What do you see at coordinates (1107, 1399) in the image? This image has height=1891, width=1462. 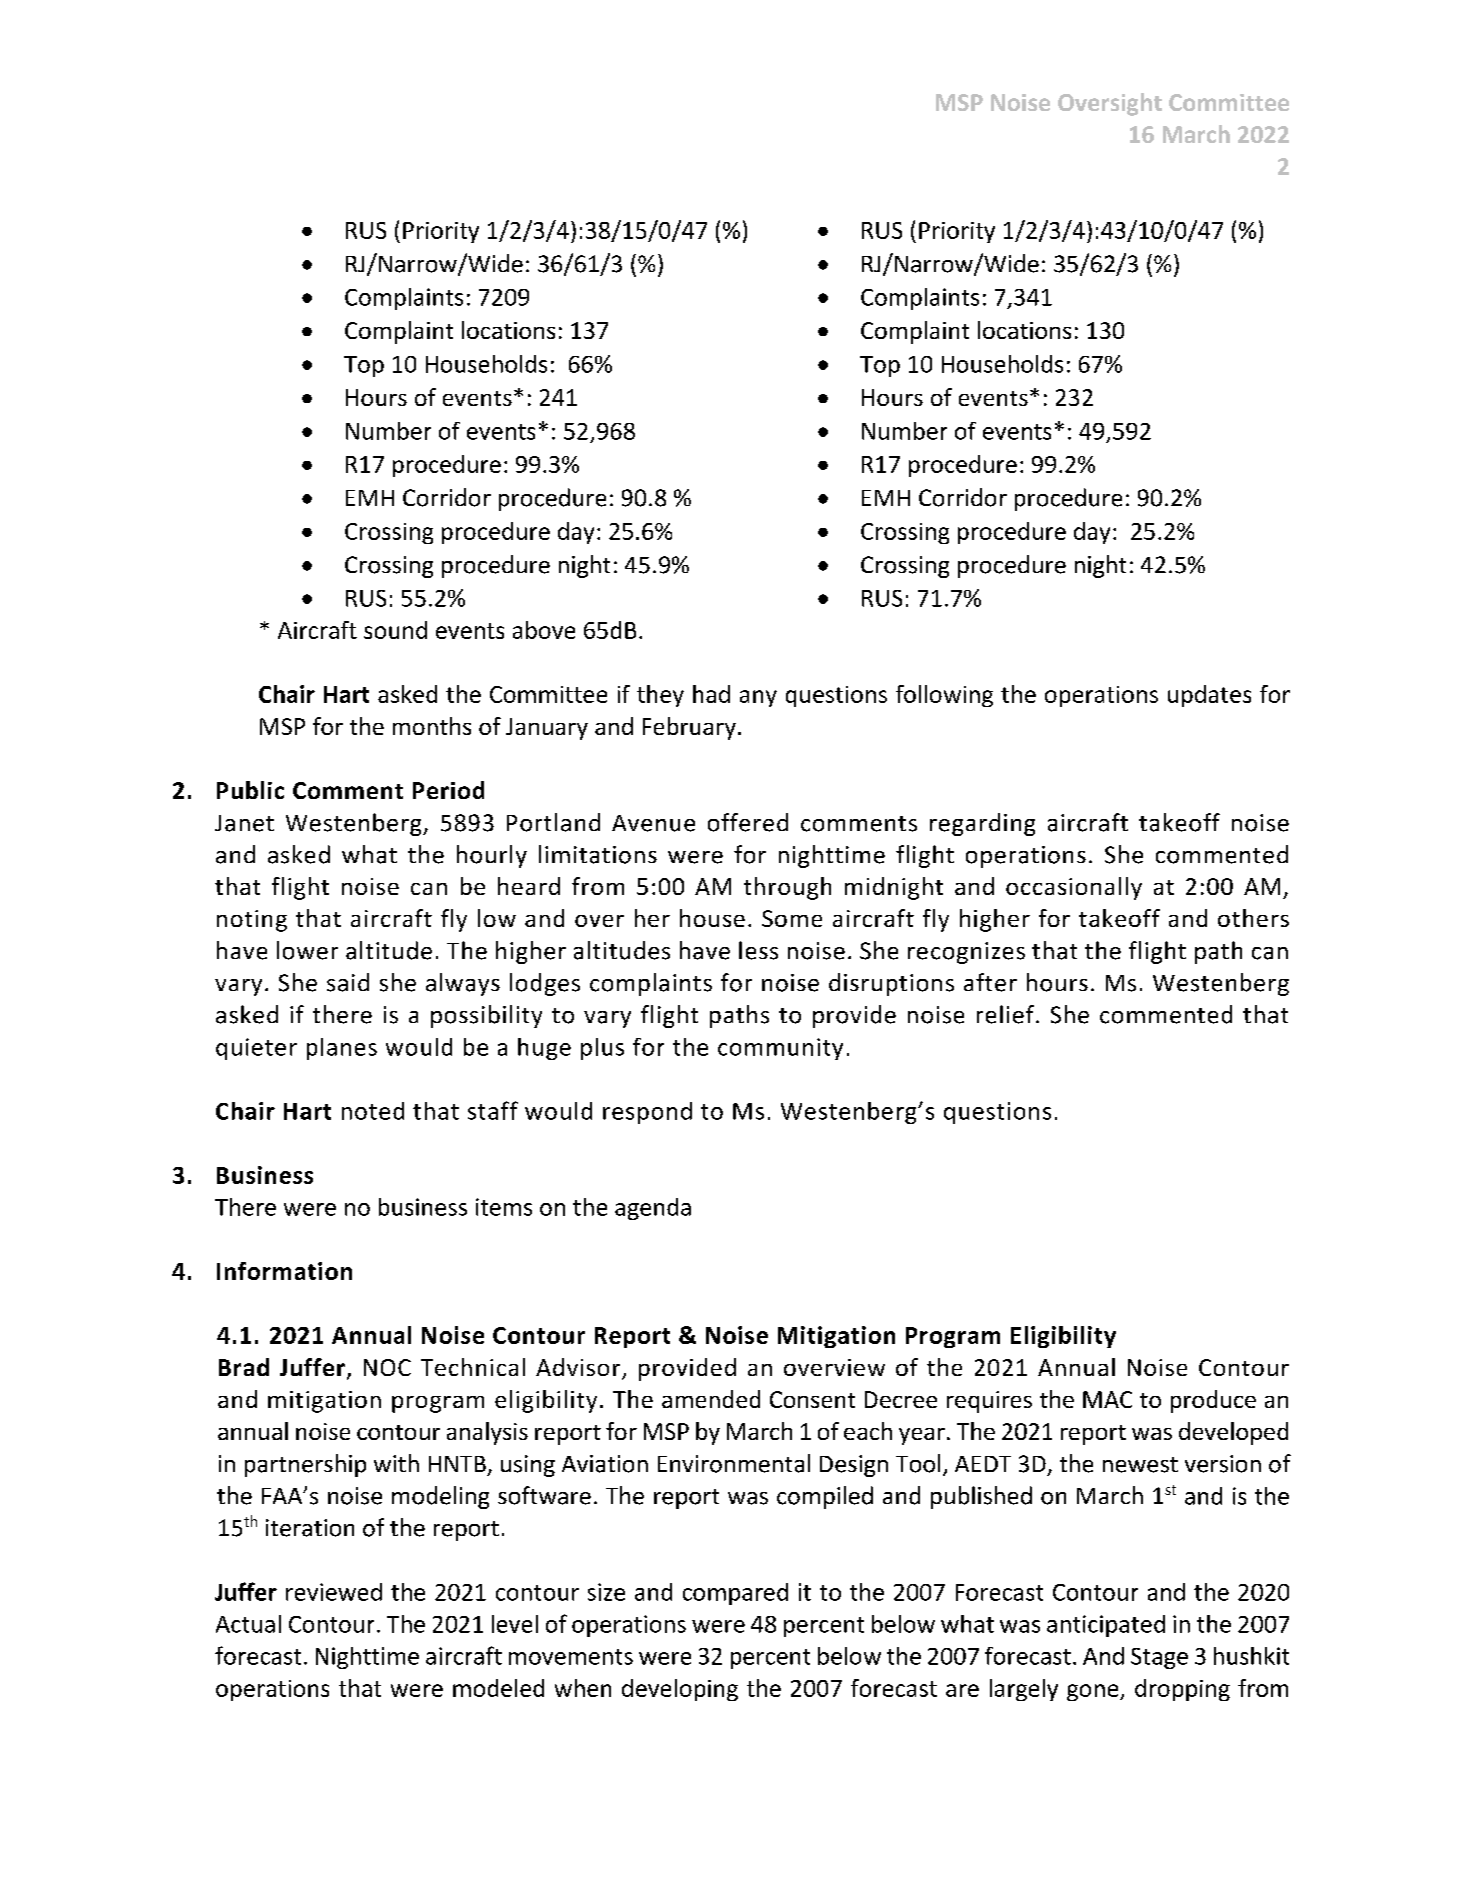 I see `MAC` at bounding box center [1107, 1399].
